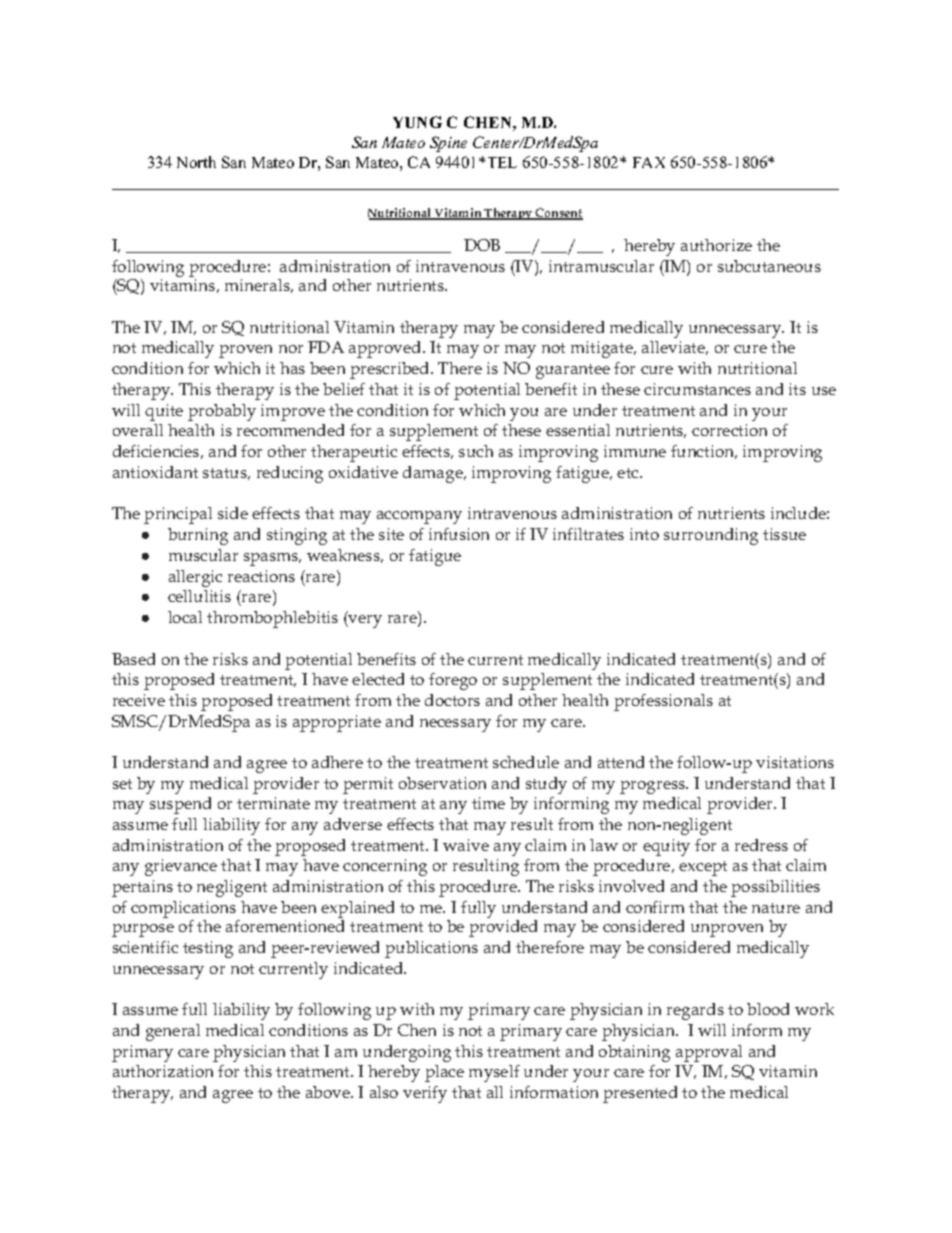  What do you see at coordinates (196, 162) in the screenshot?
I see `North` at bounding box center [196, 162].
